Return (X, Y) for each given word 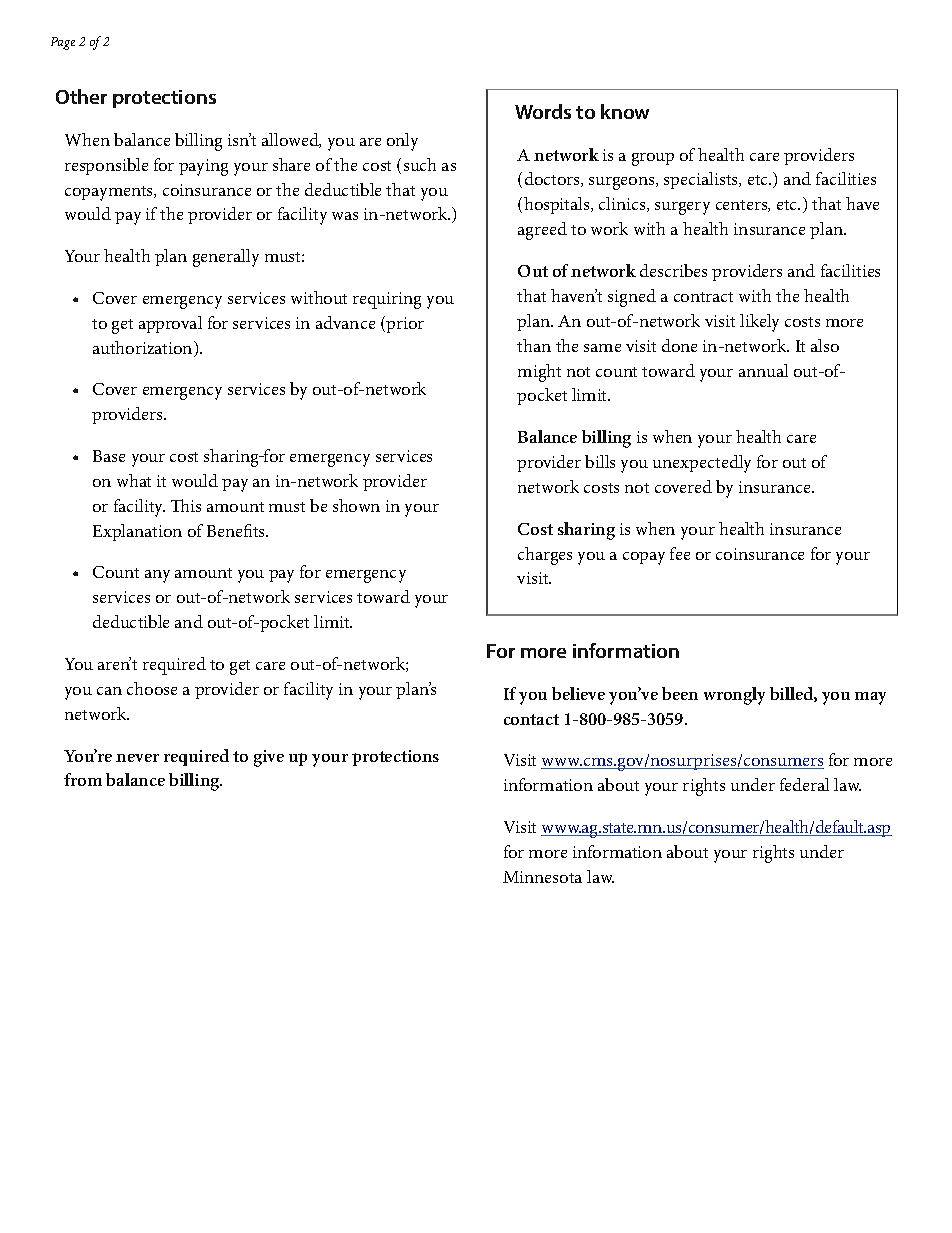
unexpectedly (702, 464)
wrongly (734, 696)
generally (226, 258)
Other (81, 96)
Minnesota (542, 877)
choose (152, 688)
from (83, 779)
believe (578, 693)
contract (703, 297)
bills (600, 461)
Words (543, 111)
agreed (542, 231)
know (625, 111)
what (134, 480)
